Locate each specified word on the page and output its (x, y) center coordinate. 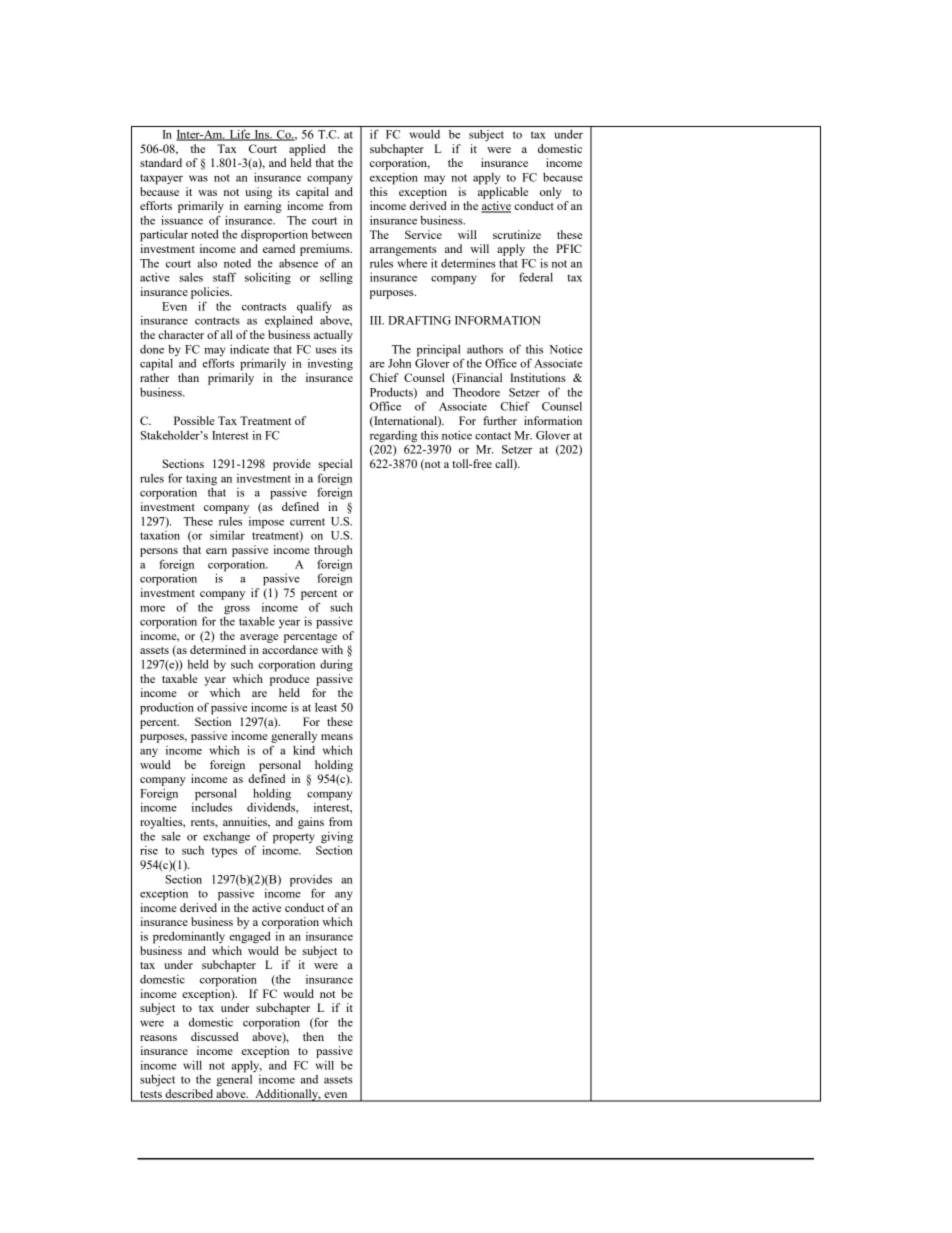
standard (161, 162)
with (332, 649)
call (505, 465)
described (189, 1095)
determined (218, 649)
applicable (503, 193)
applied (307, 150)
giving (337, 837)
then (313, 1036)
